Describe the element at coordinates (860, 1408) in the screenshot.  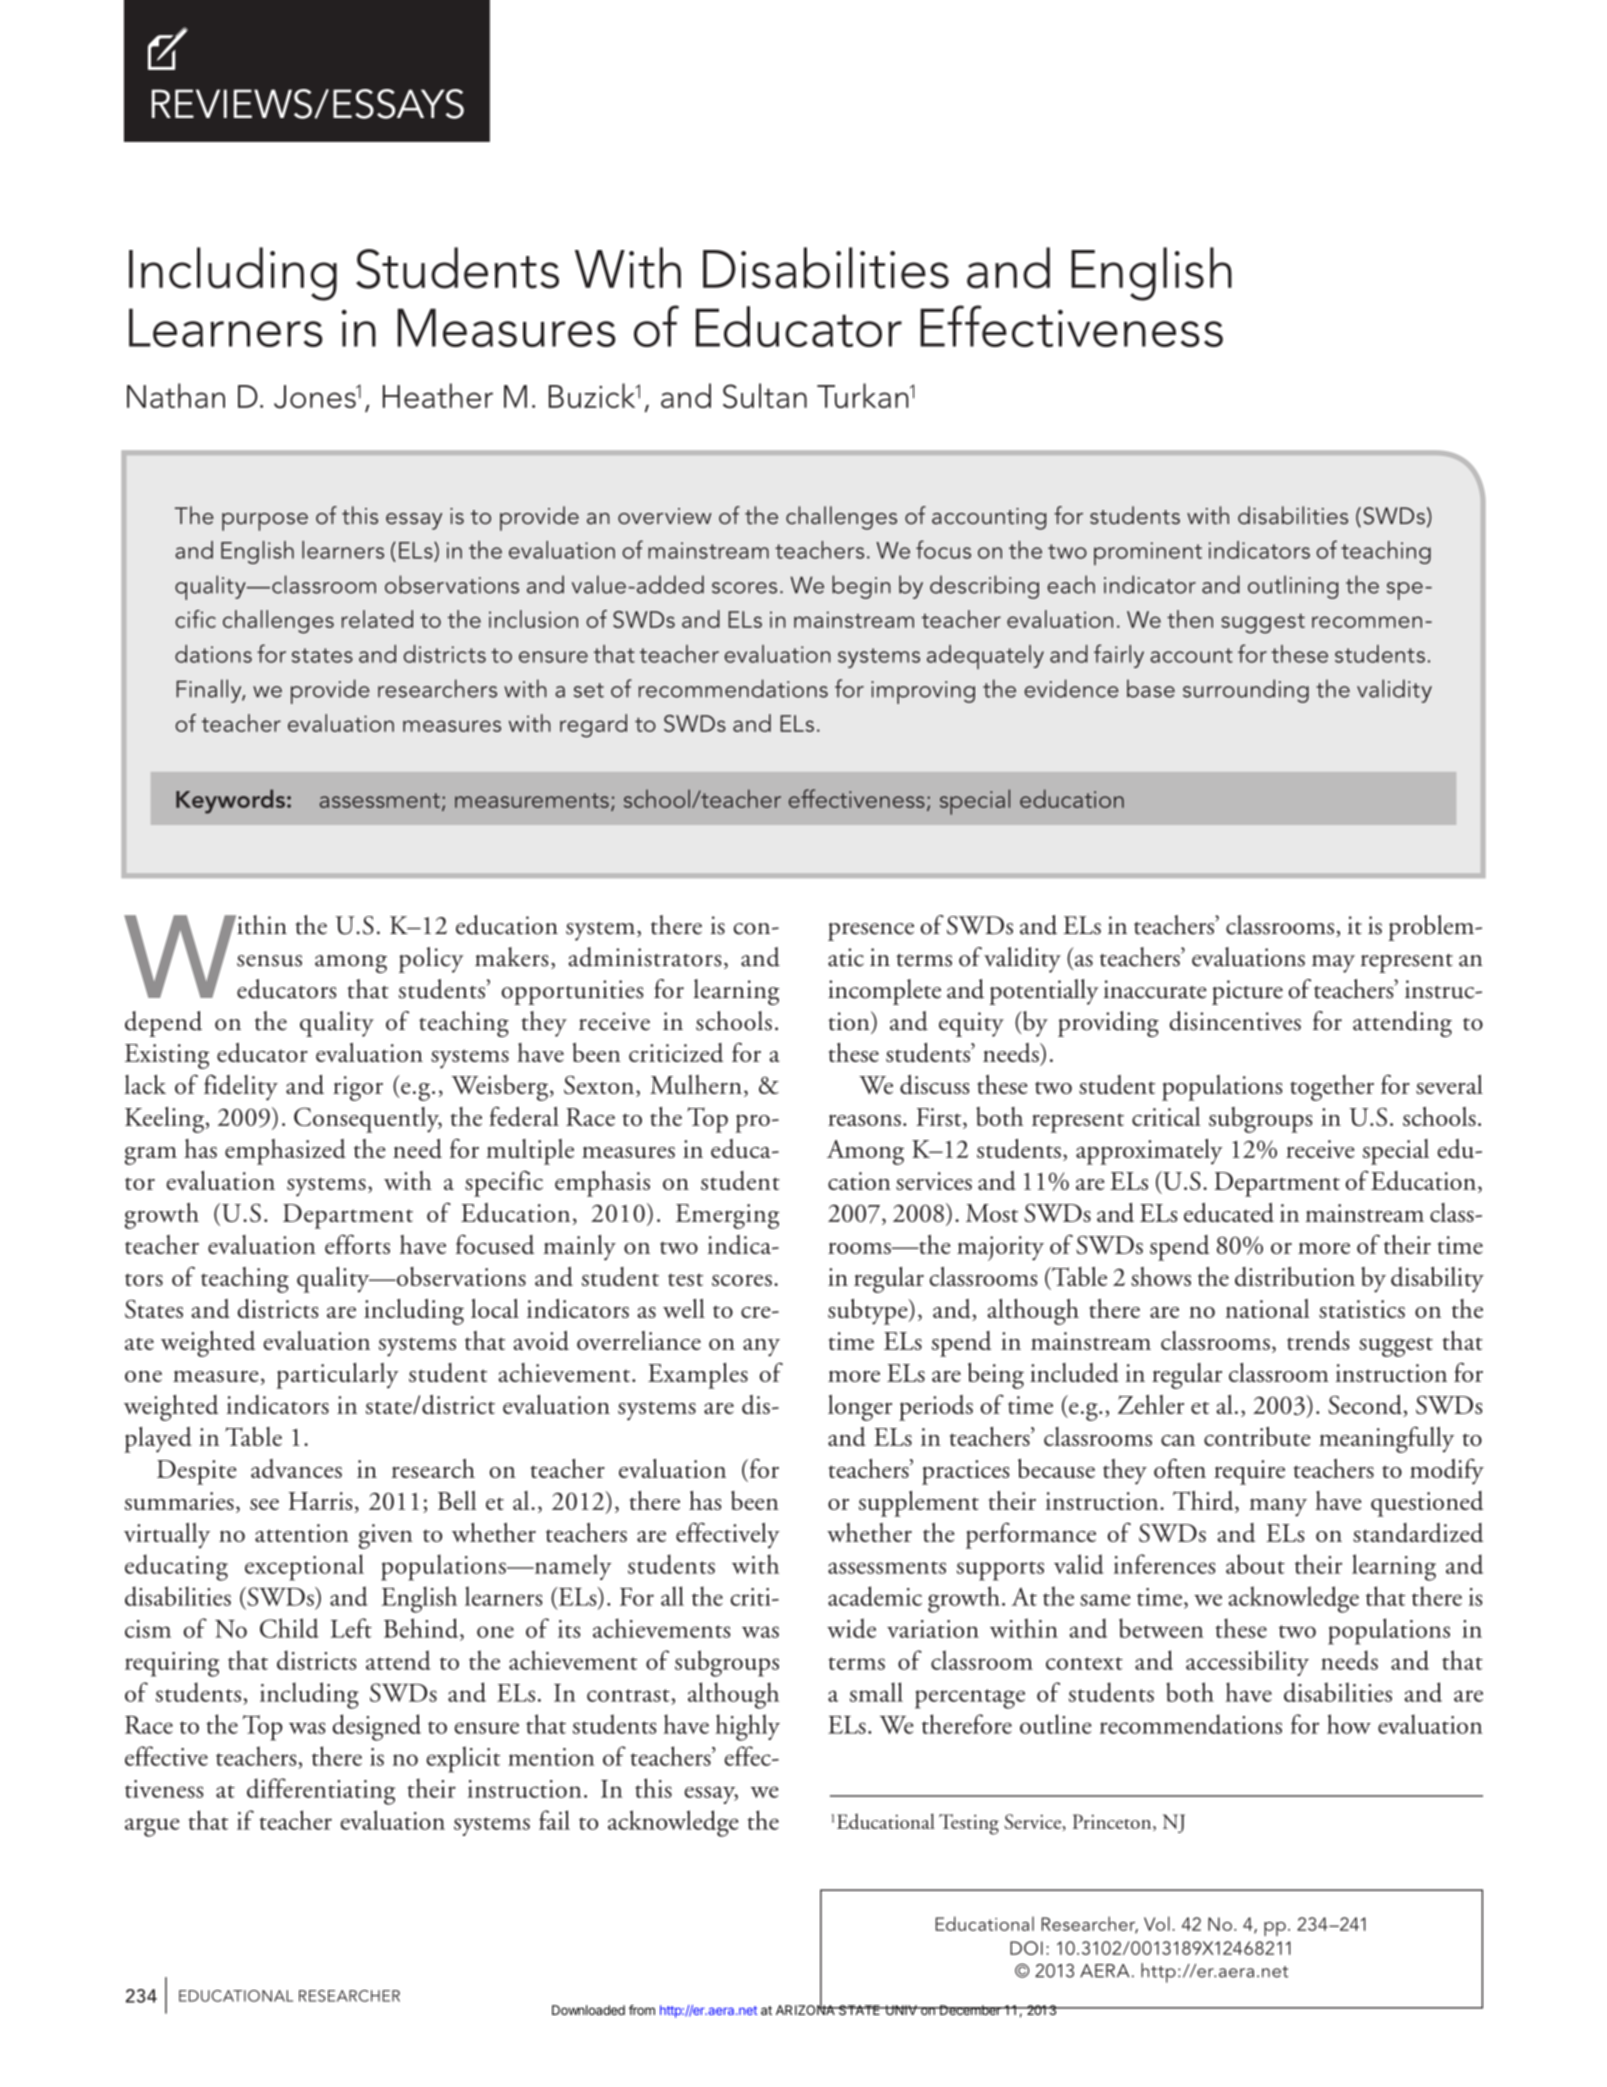
I see `longer` at that location.
